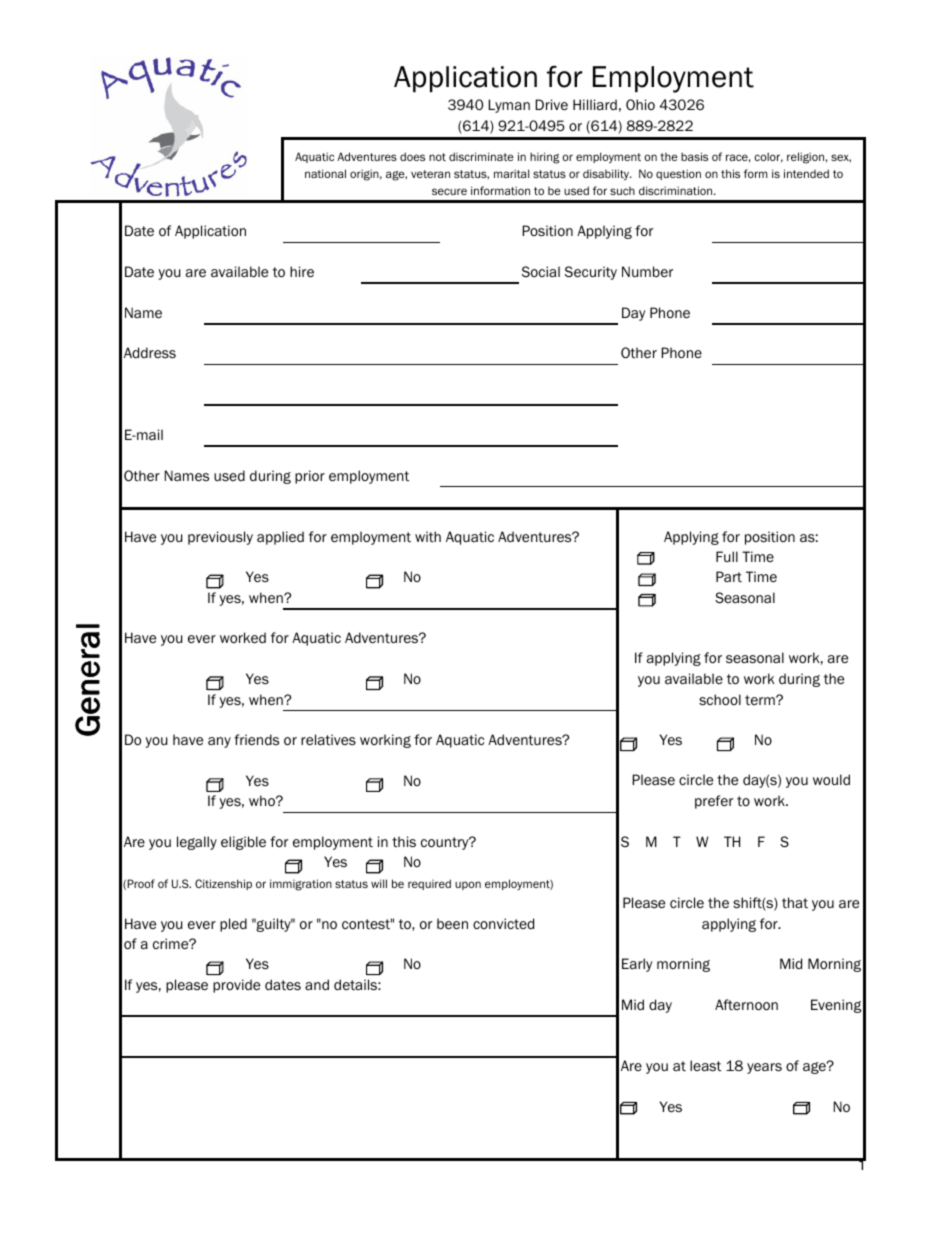 The height and width of the page is (1233, 952). Describe the element at coordinates (446, 843) in the page. I see `country` at that location.
